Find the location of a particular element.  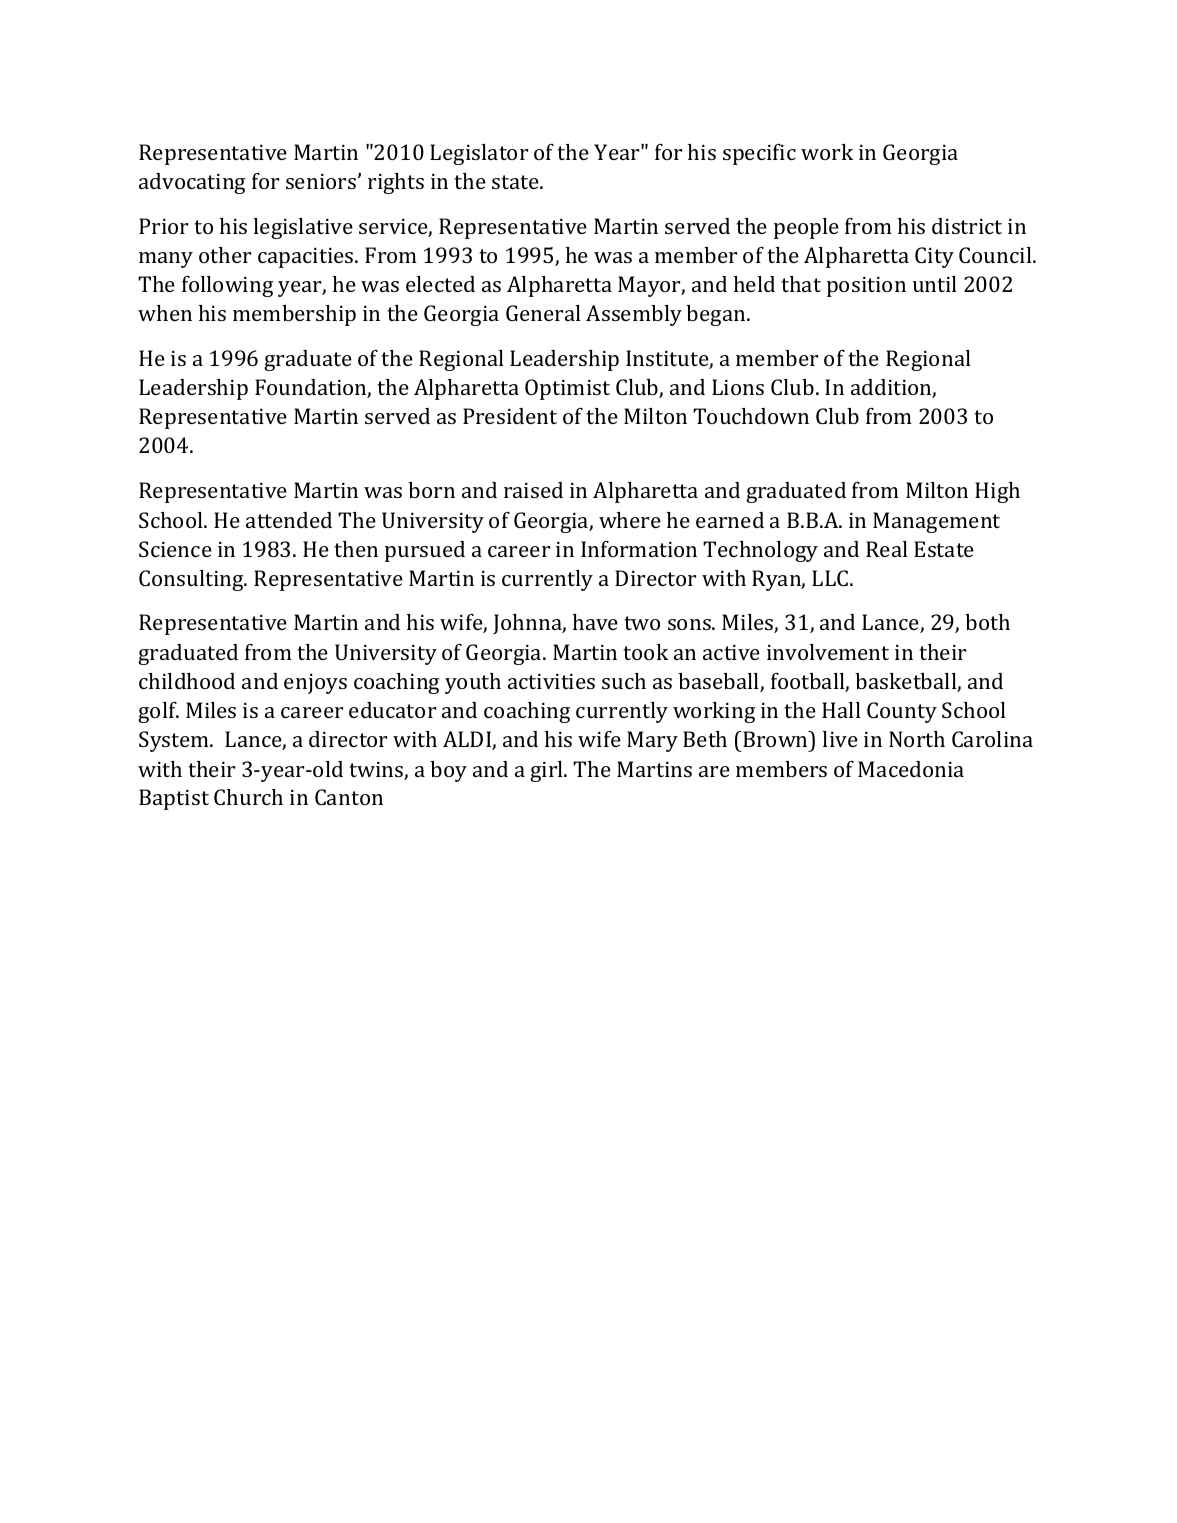

have is located at coordinates (595, 622).
